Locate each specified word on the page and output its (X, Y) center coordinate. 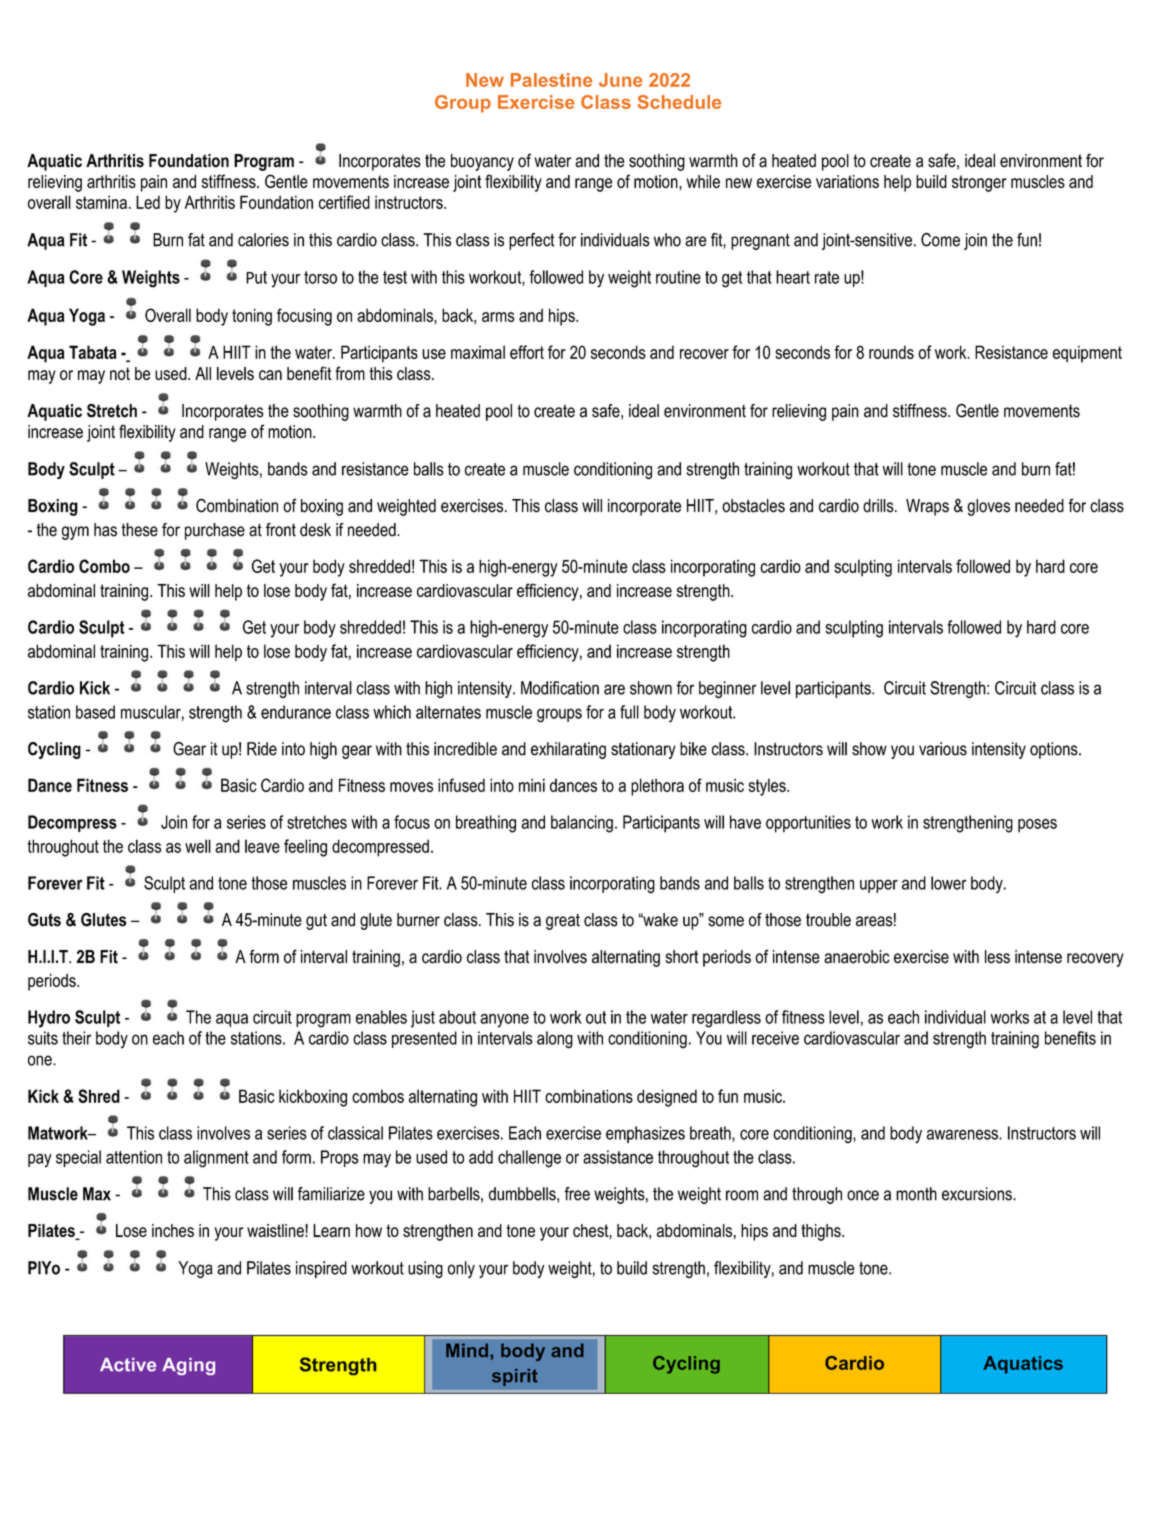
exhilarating (568, 750)
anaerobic (857, 957)
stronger (979, 183)
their (76, 1038)
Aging (188, 1366)
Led (148, 202)
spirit (515, 1377)
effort (527, 352)
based (95, 712)
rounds (891, 352)
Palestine (551, 80)
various (943, 749)
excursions (978, 1194)
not (120, 373)
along (555, 1040)
